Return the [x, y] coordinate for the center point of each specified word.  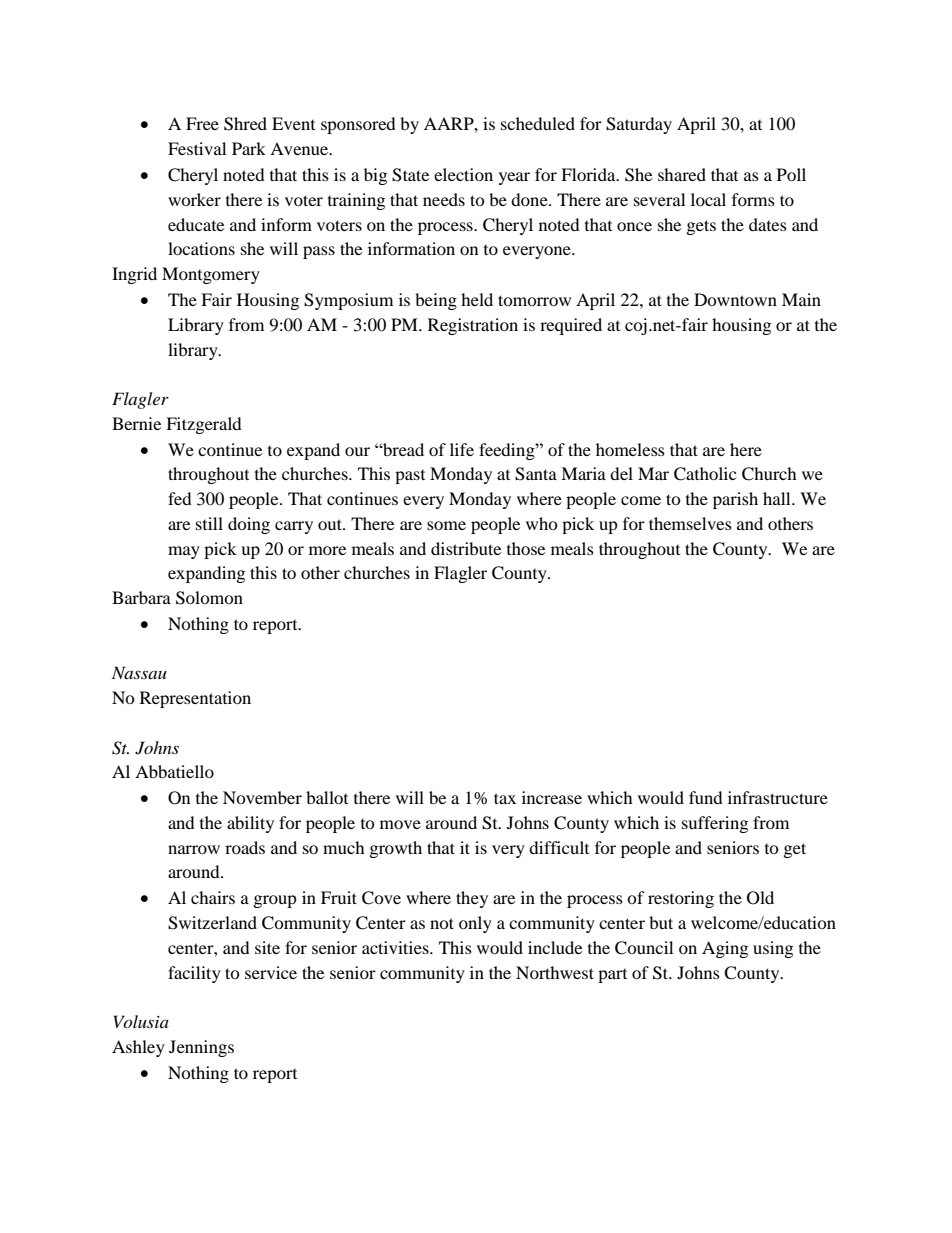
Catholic [705, 474]
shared [682, 174]
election [463, 174]
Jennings [201, 1048]
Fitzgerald [204, 425]
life [462, 449]
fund [706, 797]
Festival [197, 148]
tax [505, 798]
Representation [195, 699]
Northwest [555, 972]
